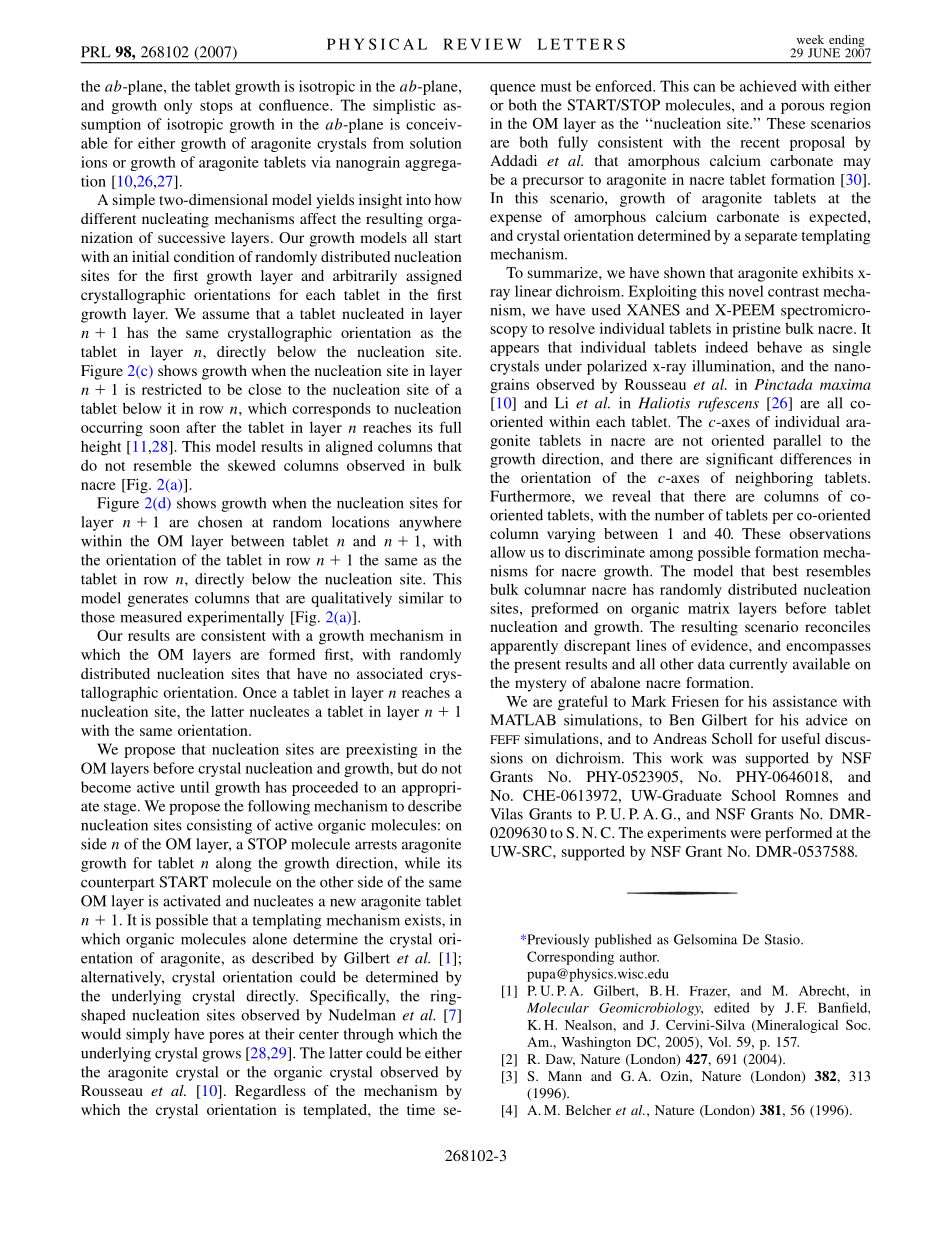 The image size is (952, 1233). Describe the element at coordinates (508, 552) in the document. I see `allow` at that location.
